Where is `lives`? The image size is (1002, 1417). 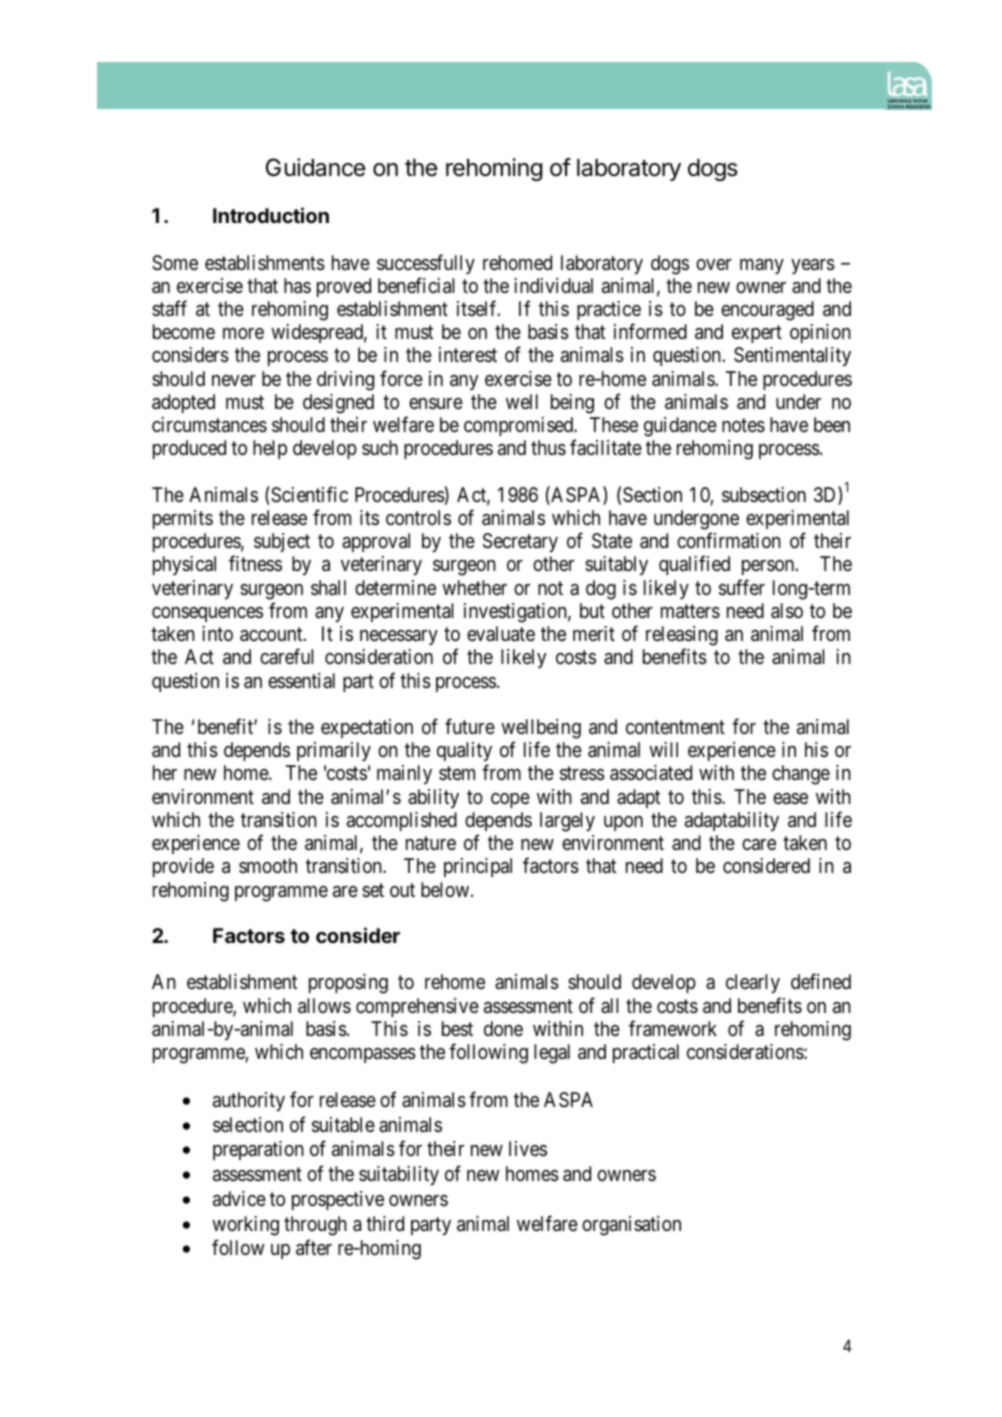
lives is located at coordinates (528, 1148).
